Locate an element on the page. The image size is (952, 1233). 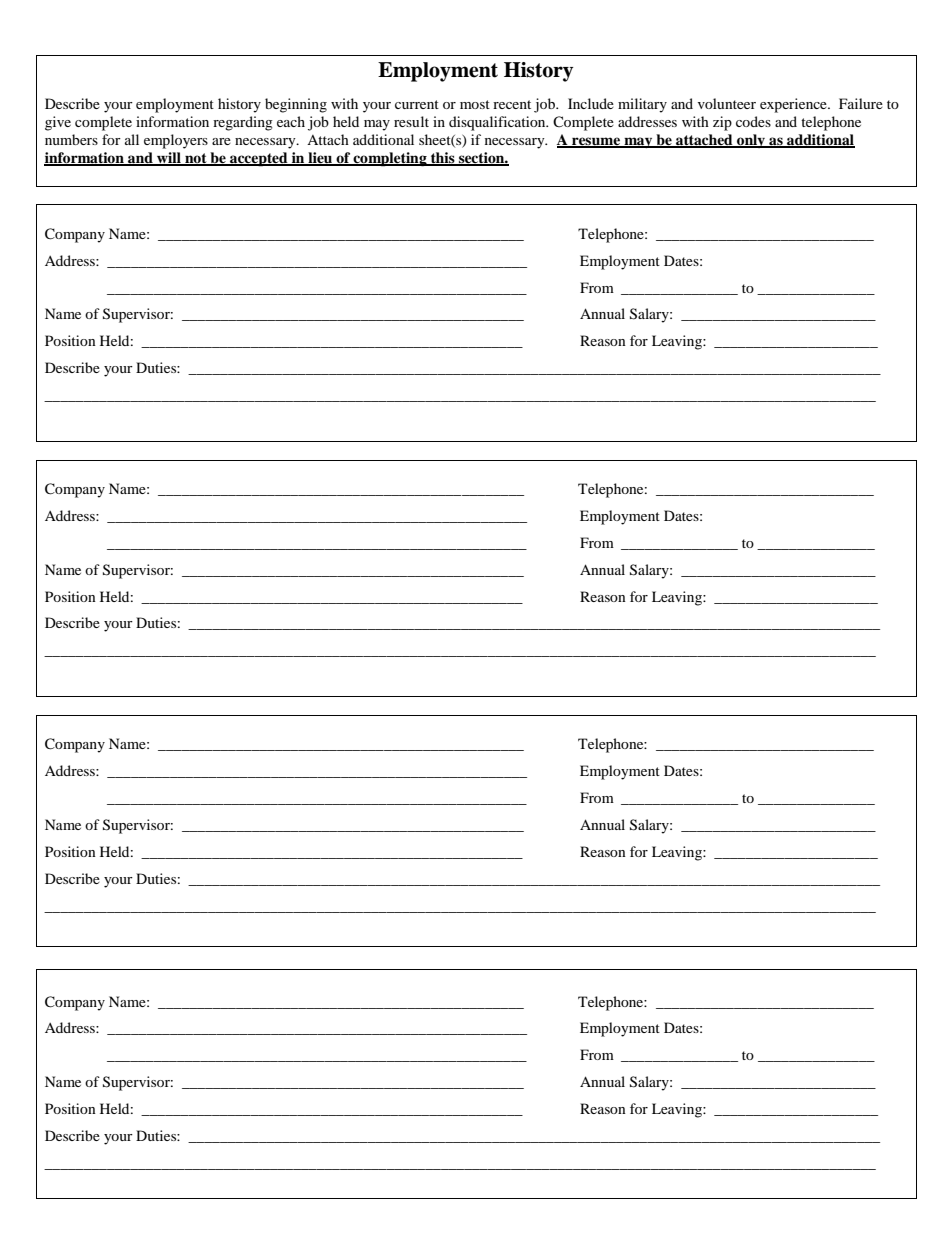
all is located at coordinates (132, 139).
